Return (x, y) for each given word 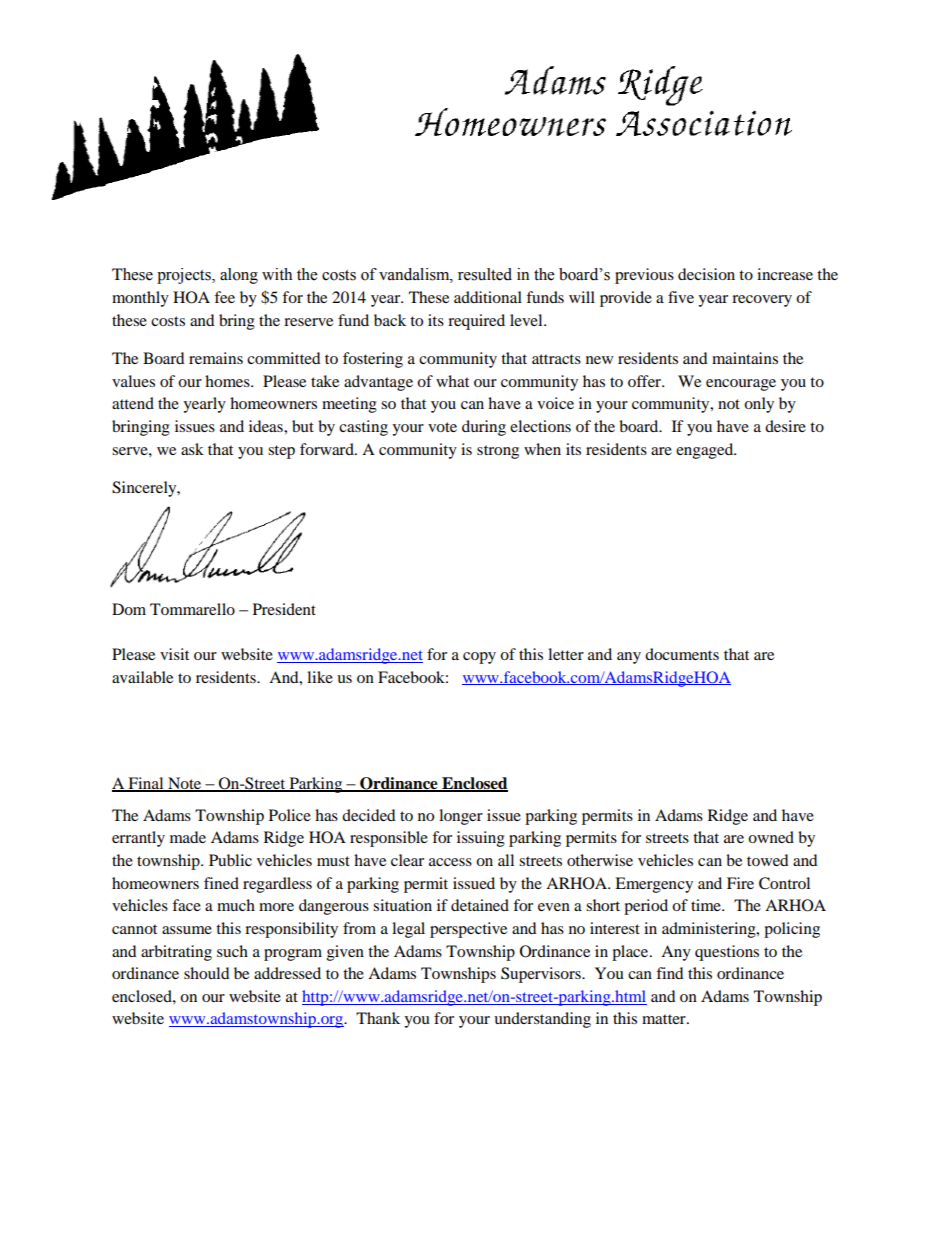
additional (488, 297)
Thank (378, 1018)
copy (479, 658)
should (207, 973)
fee (224, 297)
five (681, 297)
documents (682, 654)
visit (174, 654)
